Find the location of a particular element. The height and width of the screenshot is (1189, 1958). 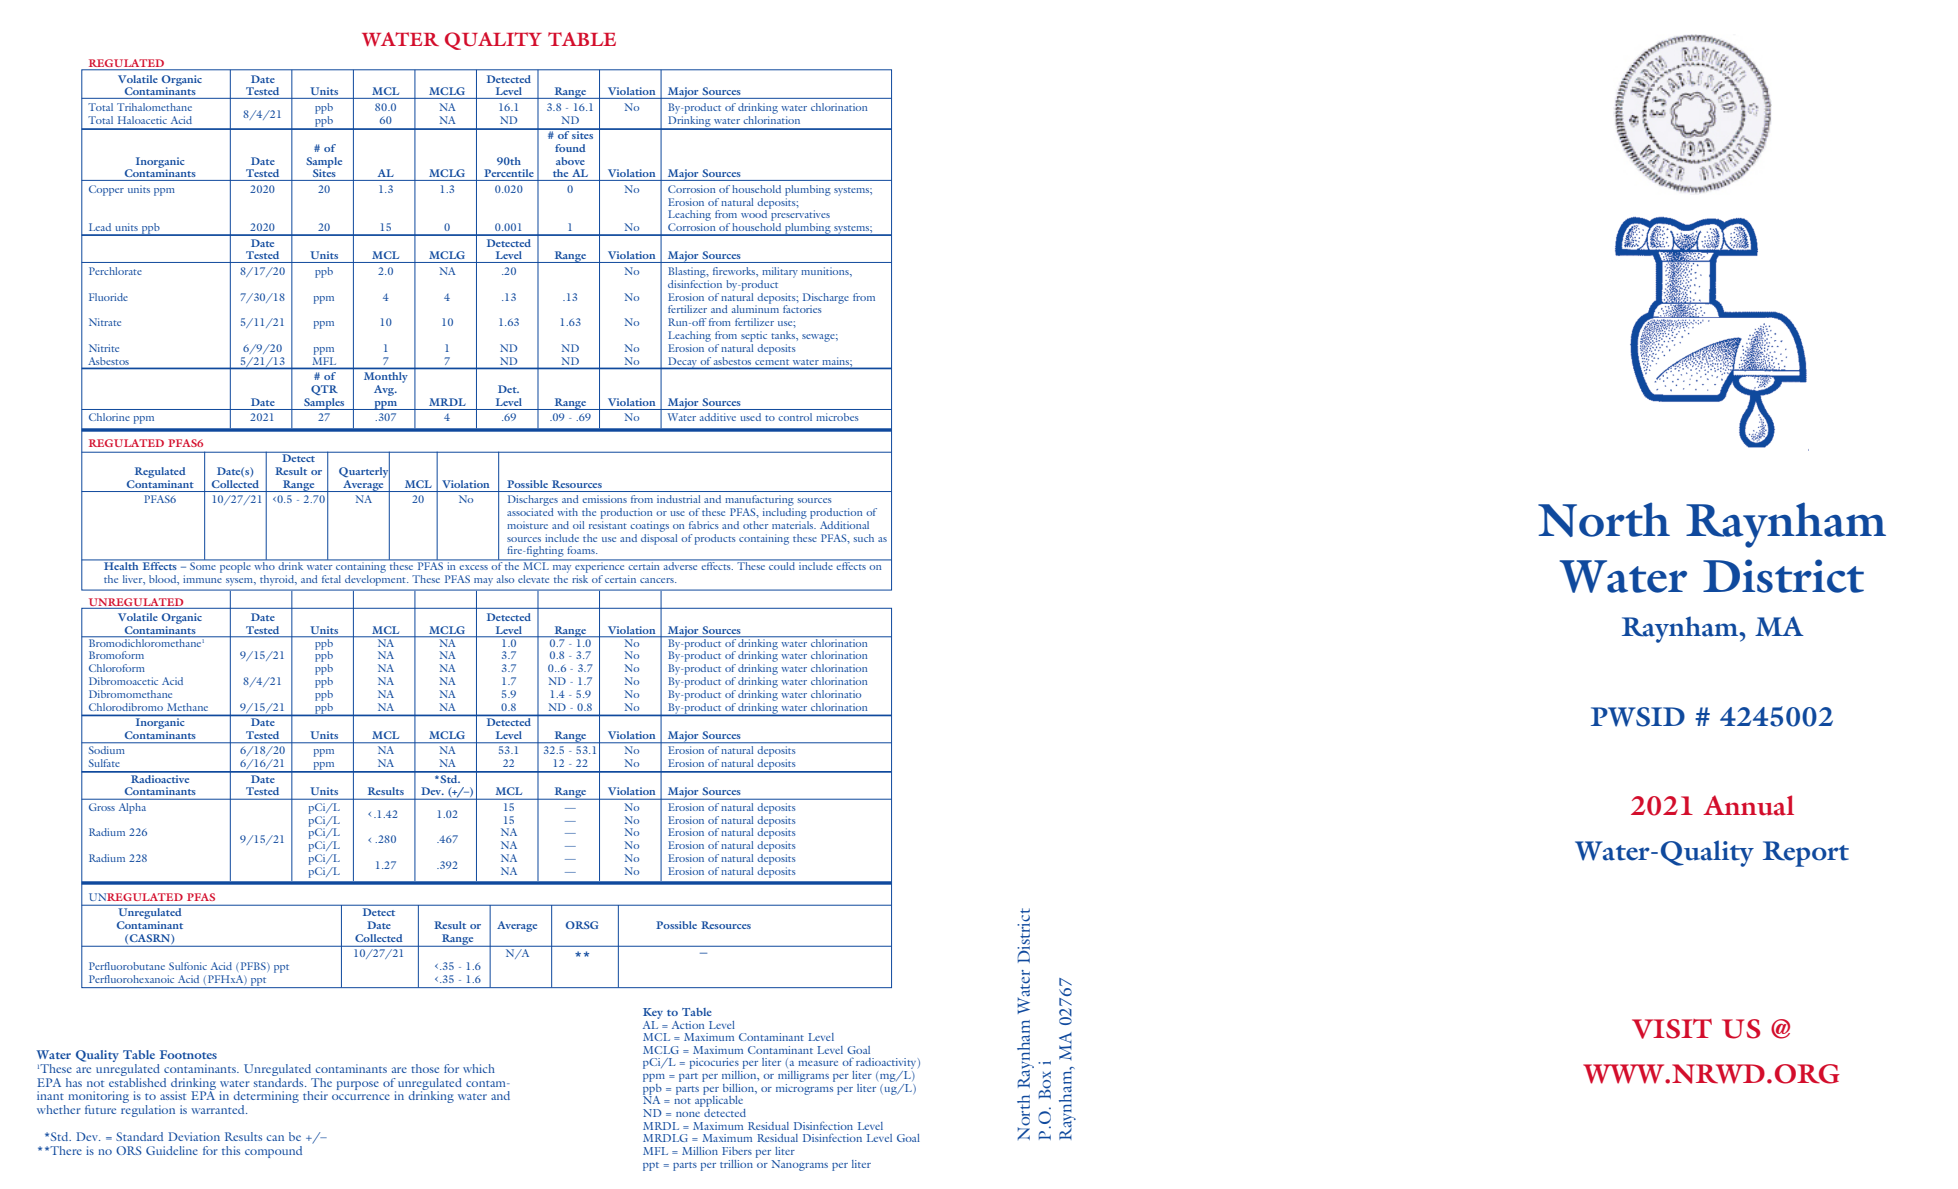

cancers is located at coordinates (658, 580).
